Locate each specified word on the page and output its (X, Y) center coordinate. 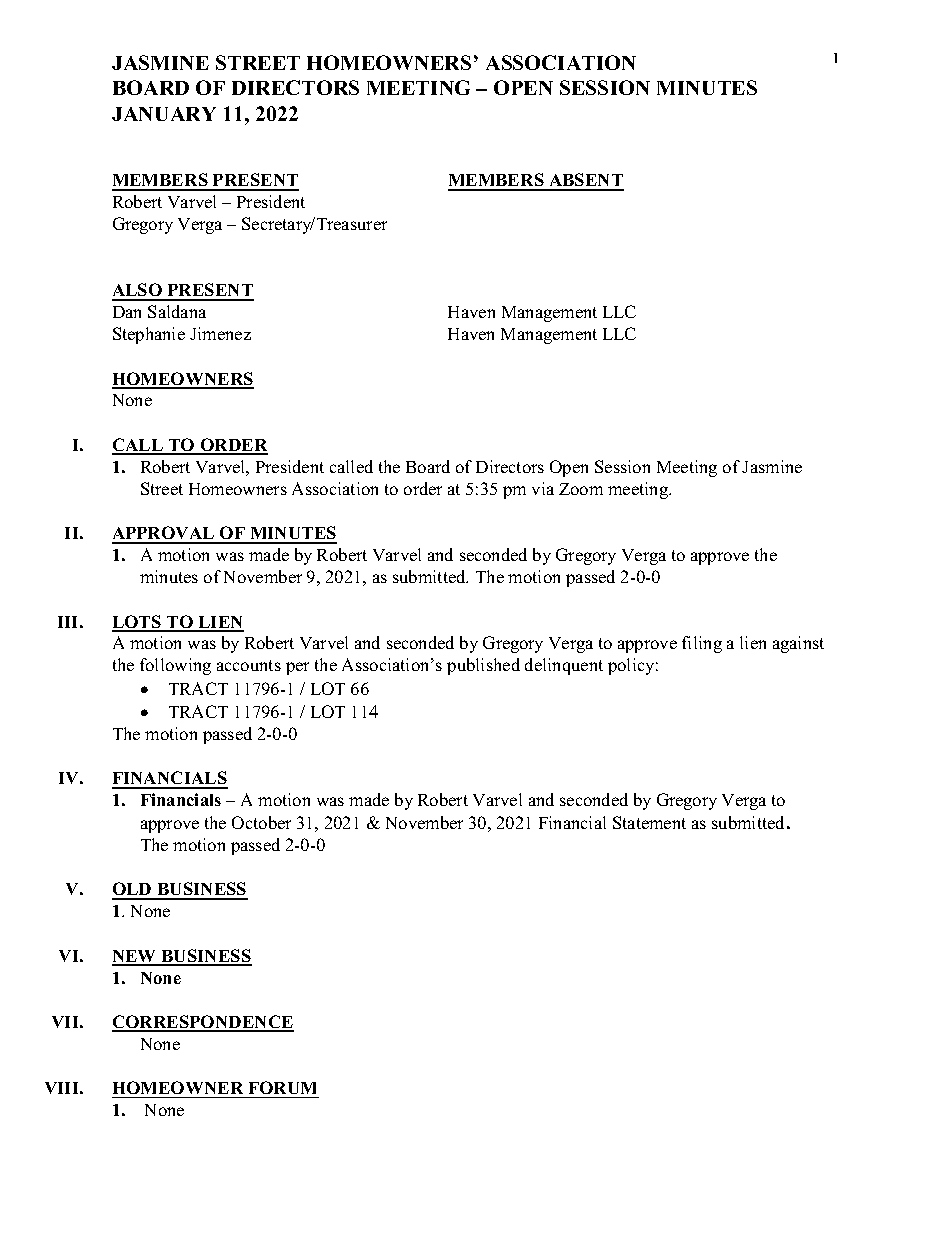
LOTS (138, 623)
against (798, 644)
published (483, 666)
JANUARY (164, 114)
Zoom (581, 489)
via (543, 488)
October (261, 822)
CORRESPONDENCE (203, 1023)
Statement (649, 822)
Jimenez (220, 333)
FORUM (282, 1087)
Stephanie (149, 335)
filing (702, 644)
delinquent (564, 666)
